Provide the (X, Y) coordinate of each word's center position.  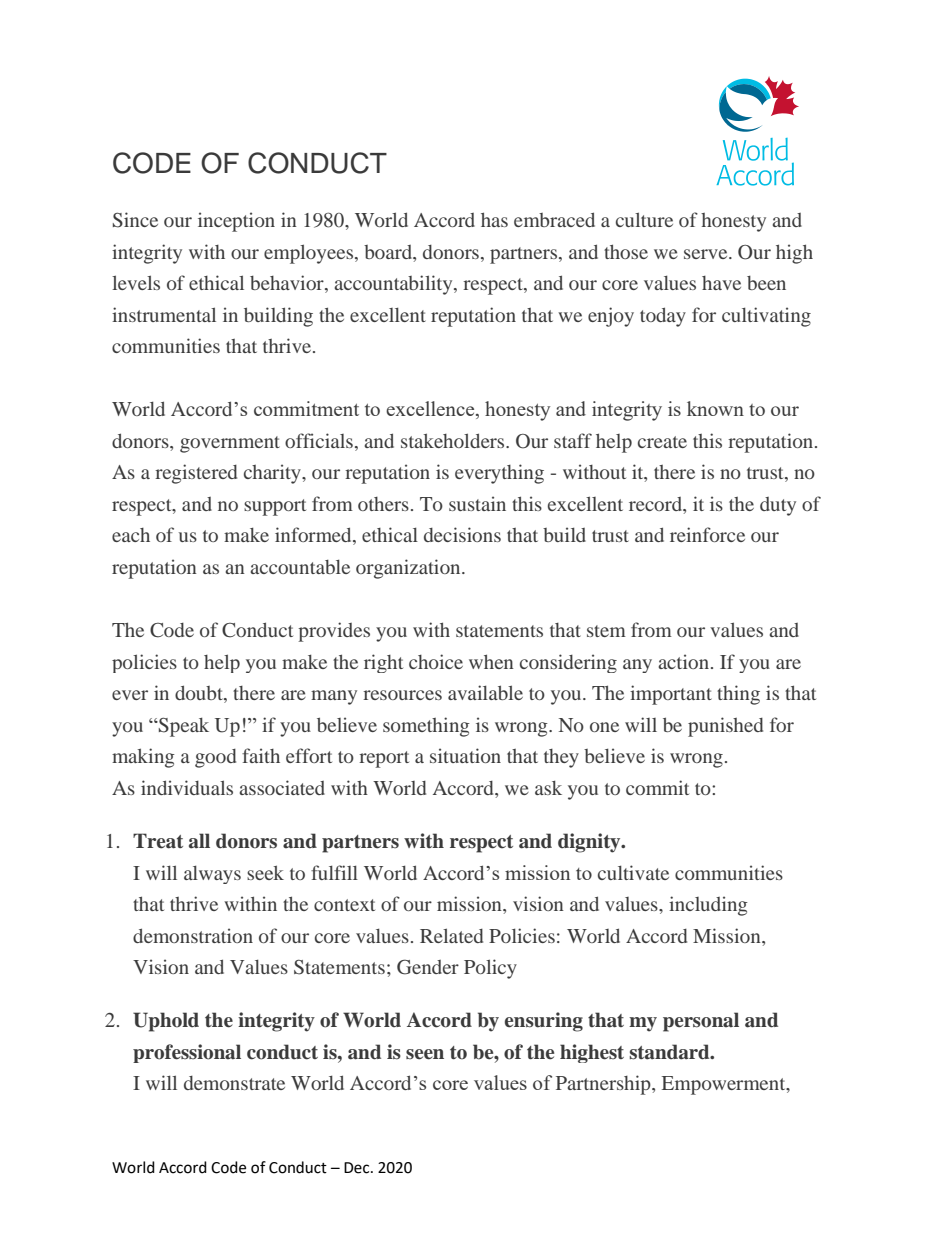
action (683, 661)
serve (707, 254)
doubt (200, 694)
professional (187, 1053)
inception (236, 222)
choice (436, 661)
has (494, 219)
